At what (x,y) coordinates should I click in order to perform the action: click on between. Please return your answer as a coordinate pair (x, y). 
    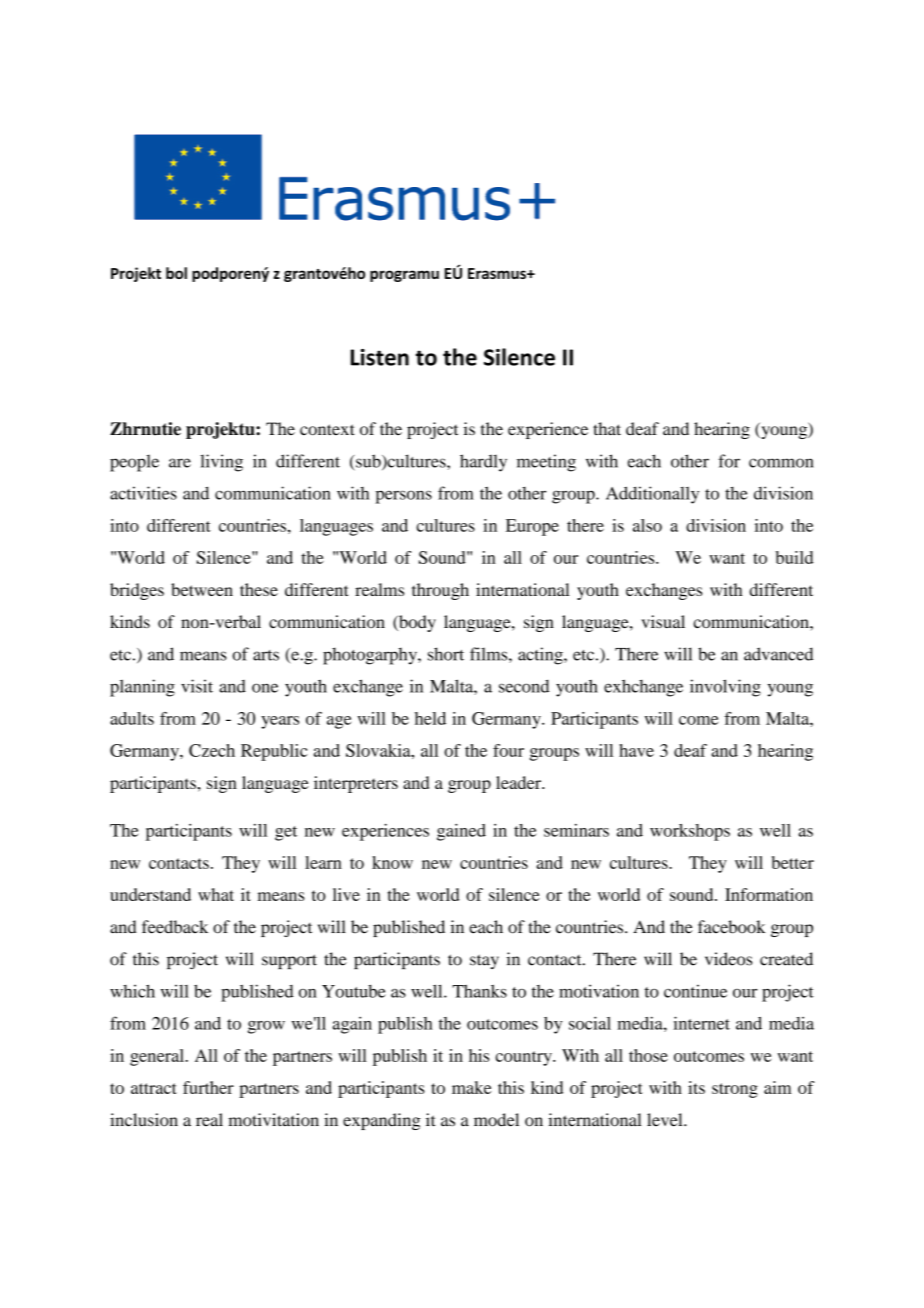
    Looking at the image, I should click on (202, 589).
